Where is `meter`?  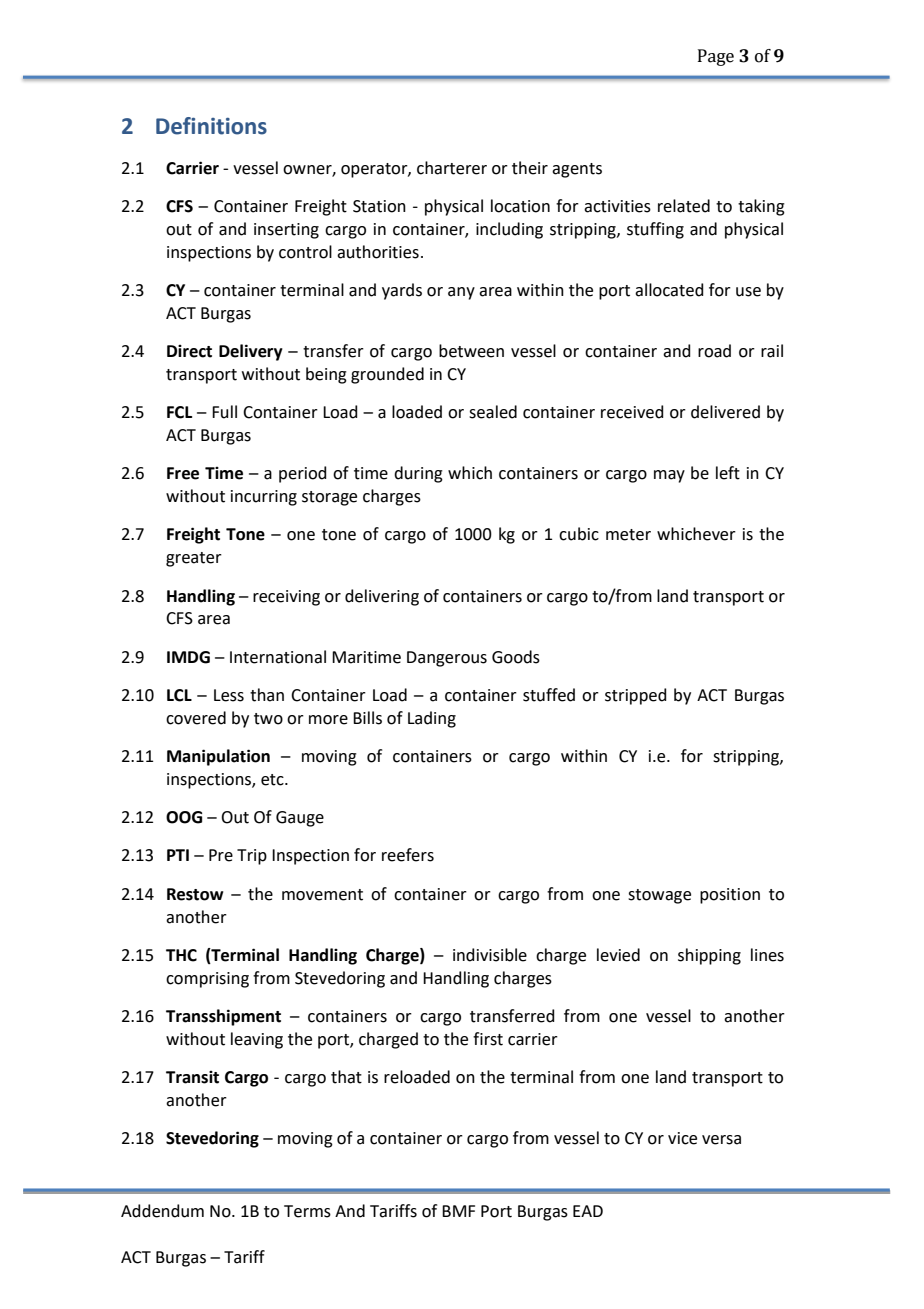 meter is located at coordinates (628, 535).
